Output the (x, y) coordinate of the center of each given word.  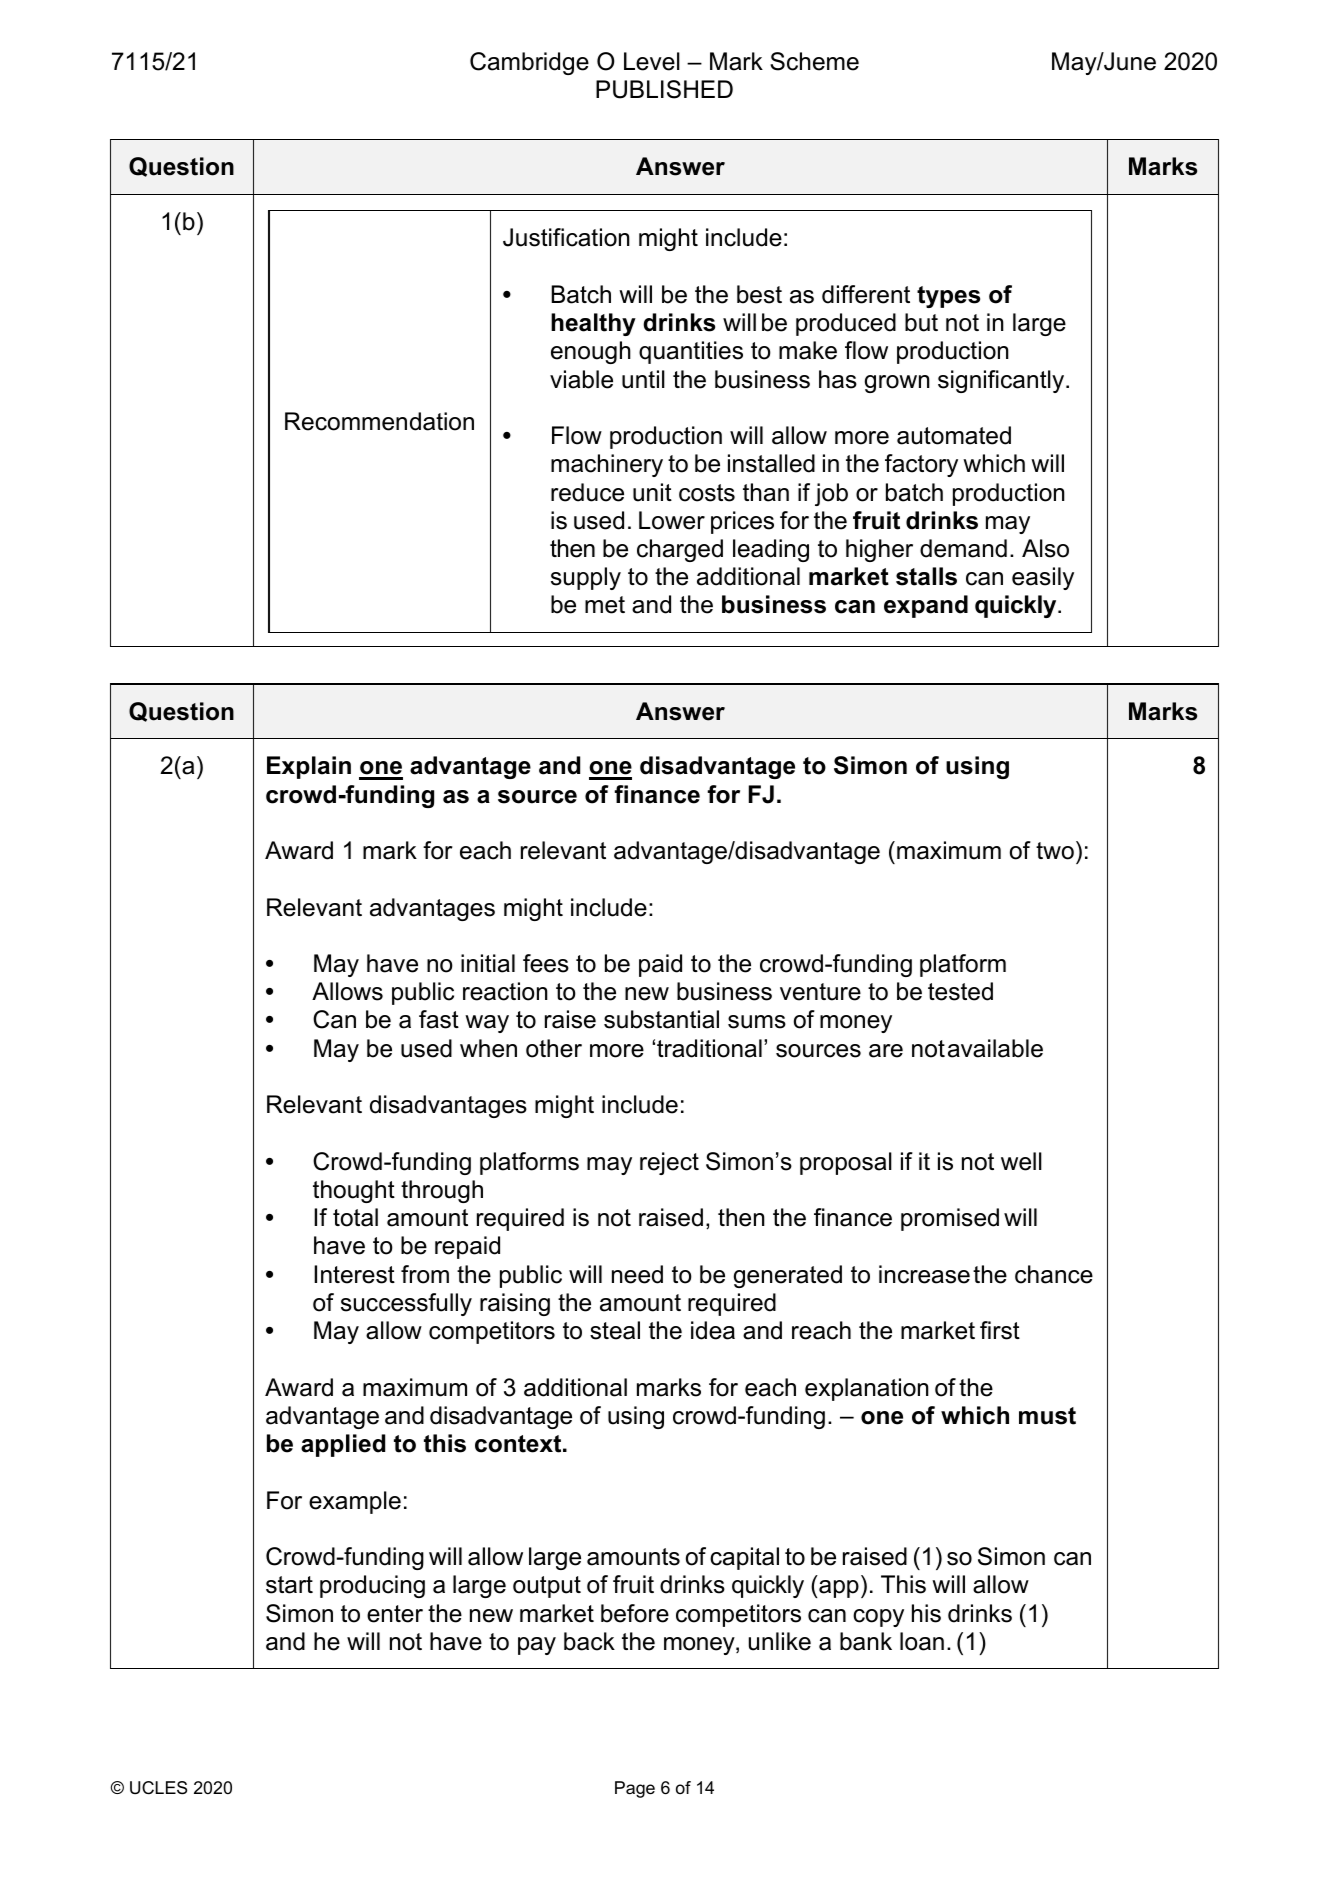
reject (669, 1163)
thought (354, 1191)
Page (635, 1789)
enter (395, 1614)
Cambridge (529, 63)
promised (950, 1219)
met (605, 605)
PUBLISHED (664, 89)
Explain (309, 767)
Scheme (814, 61)
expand (926, 606)
